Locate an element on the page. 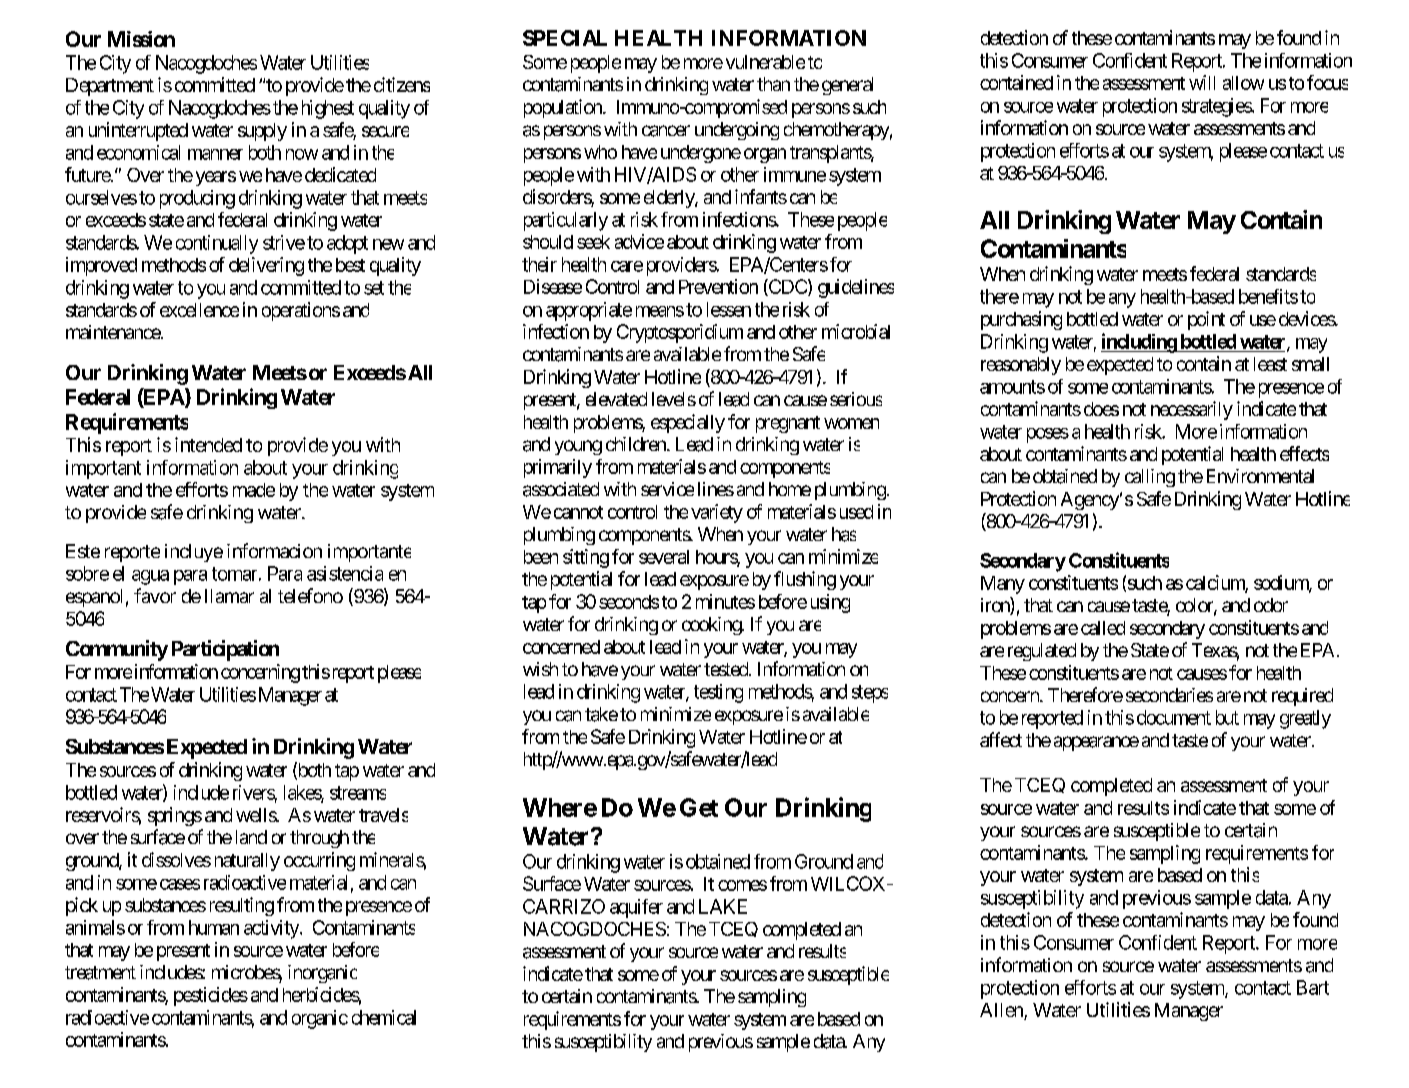 Image resolution: width=1409 pixels, height=1088 pixels. will is located at coordinates (1202, 82).
